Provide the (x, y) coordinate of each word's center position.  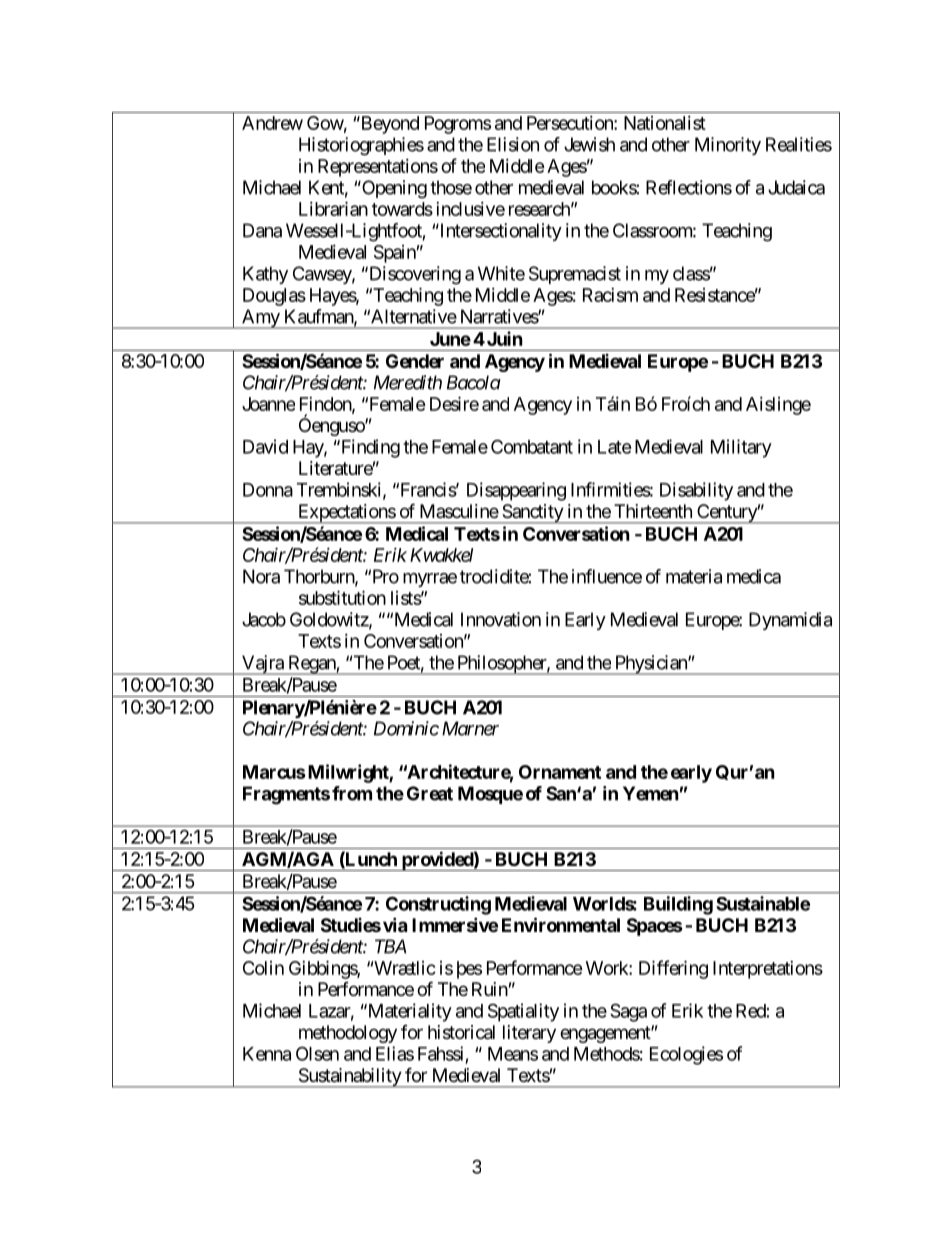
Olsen (317, 1053)
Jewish (589, 144)
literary (529, 1034)
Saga (628, 1012)
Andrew (272, 123)
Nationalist (665, 123)
